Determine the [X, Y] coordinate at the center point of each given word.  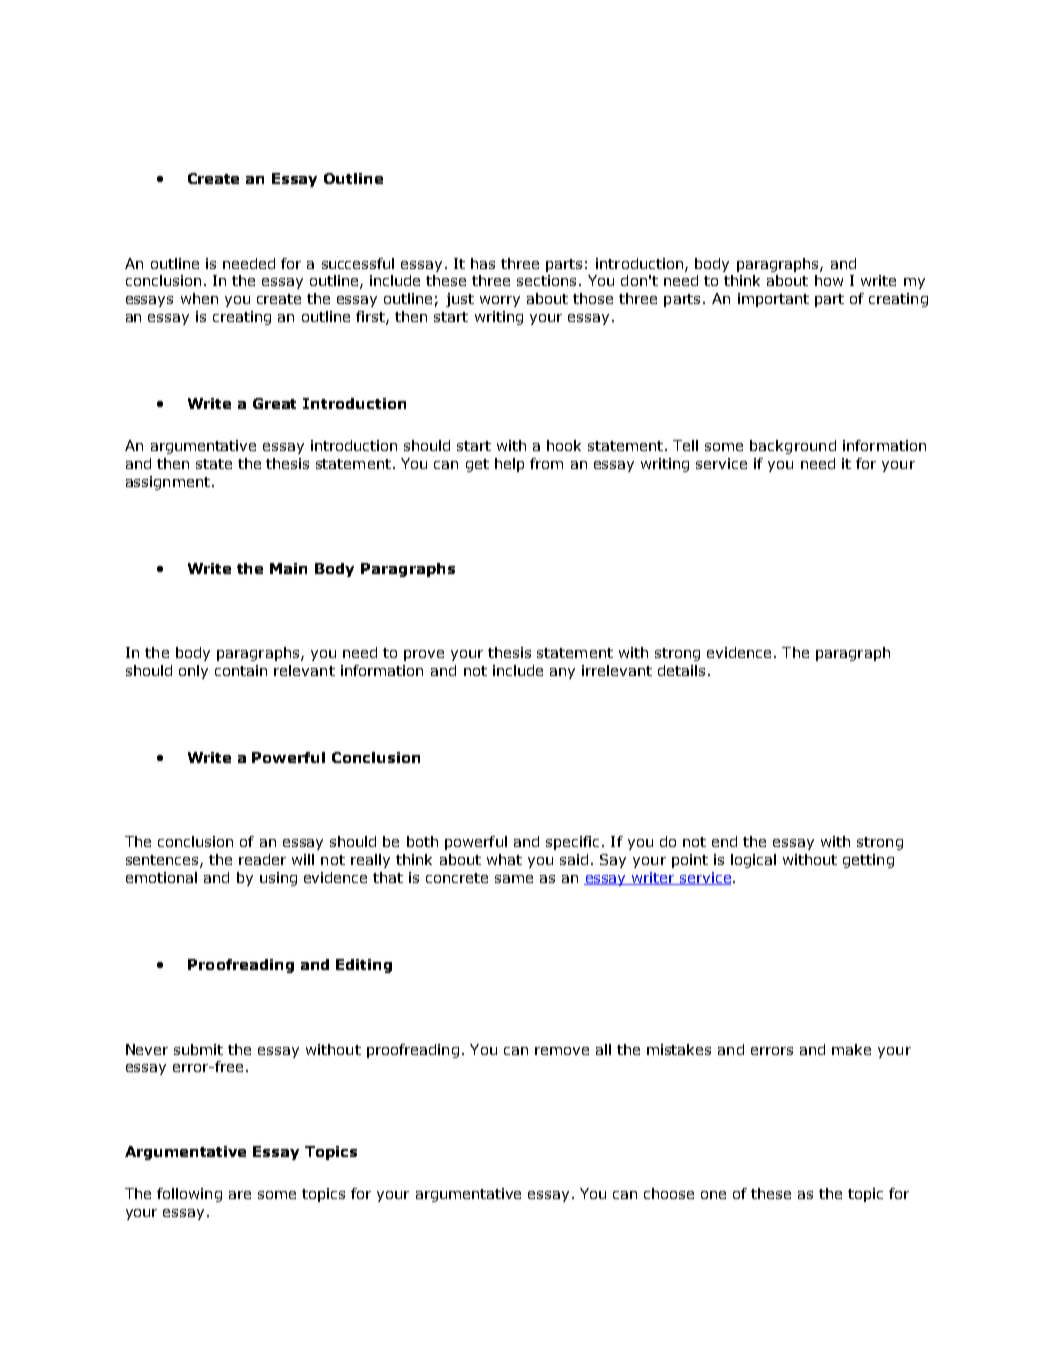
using [278, 879]
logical [753, 861]
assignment [168, 483]
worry [500, 301]
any [562, 673]
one [713, 1195]
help [509, 465]
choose [669, 1193]
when [199, 298]
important [773, 300]
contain [241, 670]
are [240, 1195]
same [514, 879]
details [681, 670]
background [793, 447]
